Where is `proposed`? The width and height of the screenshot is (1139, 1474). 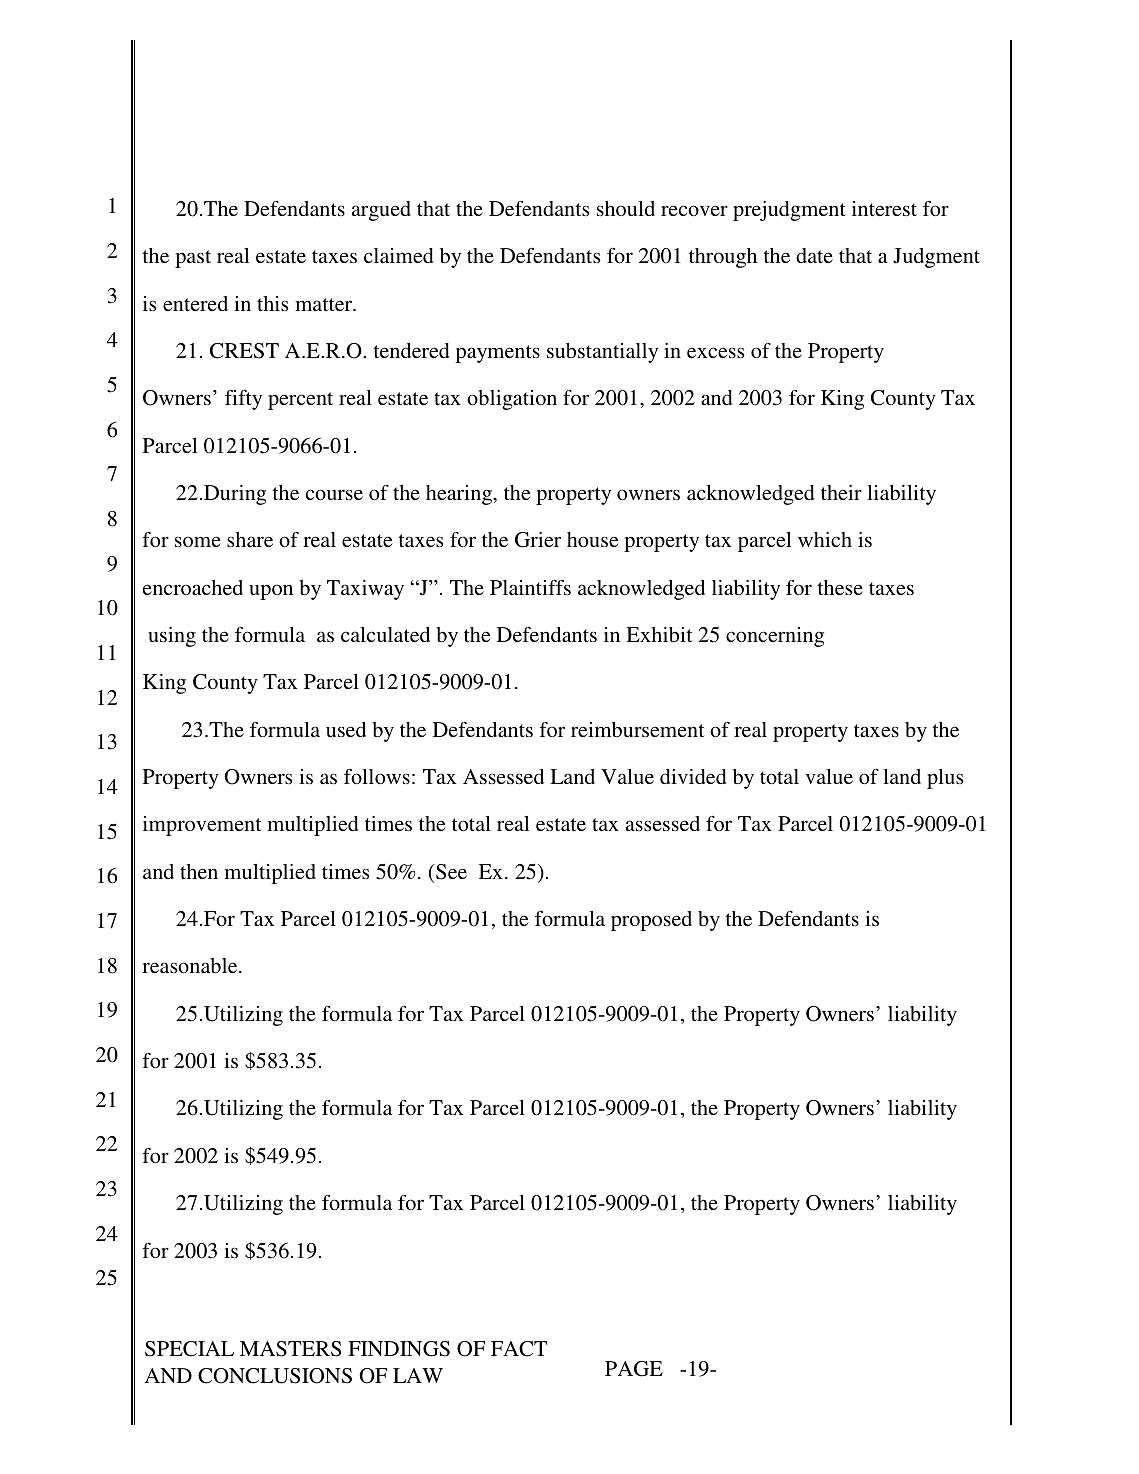 proposed is located at coordinates (651, 921).
